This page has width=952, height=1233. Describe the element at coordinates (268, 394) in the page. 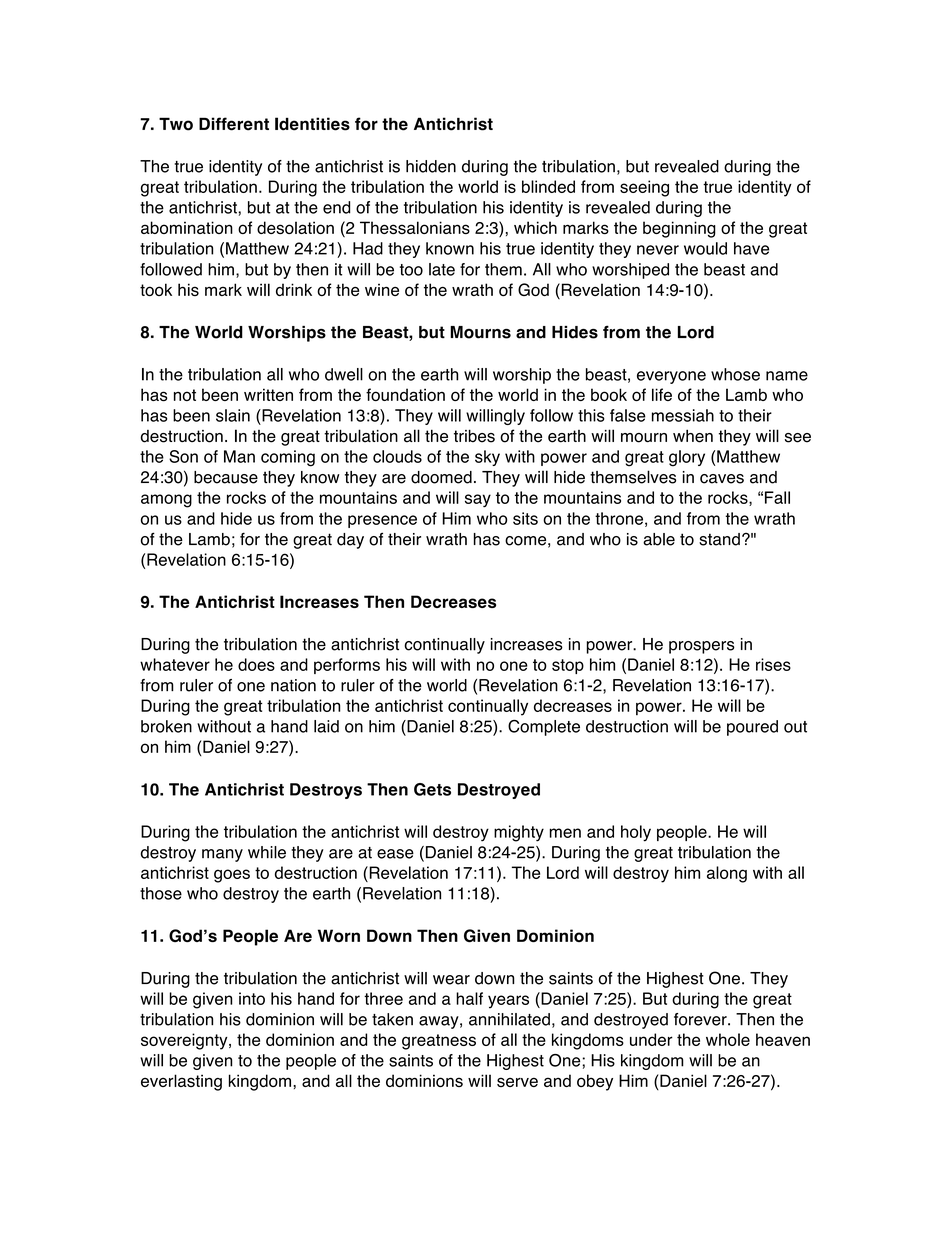

I see `written` at that location.
